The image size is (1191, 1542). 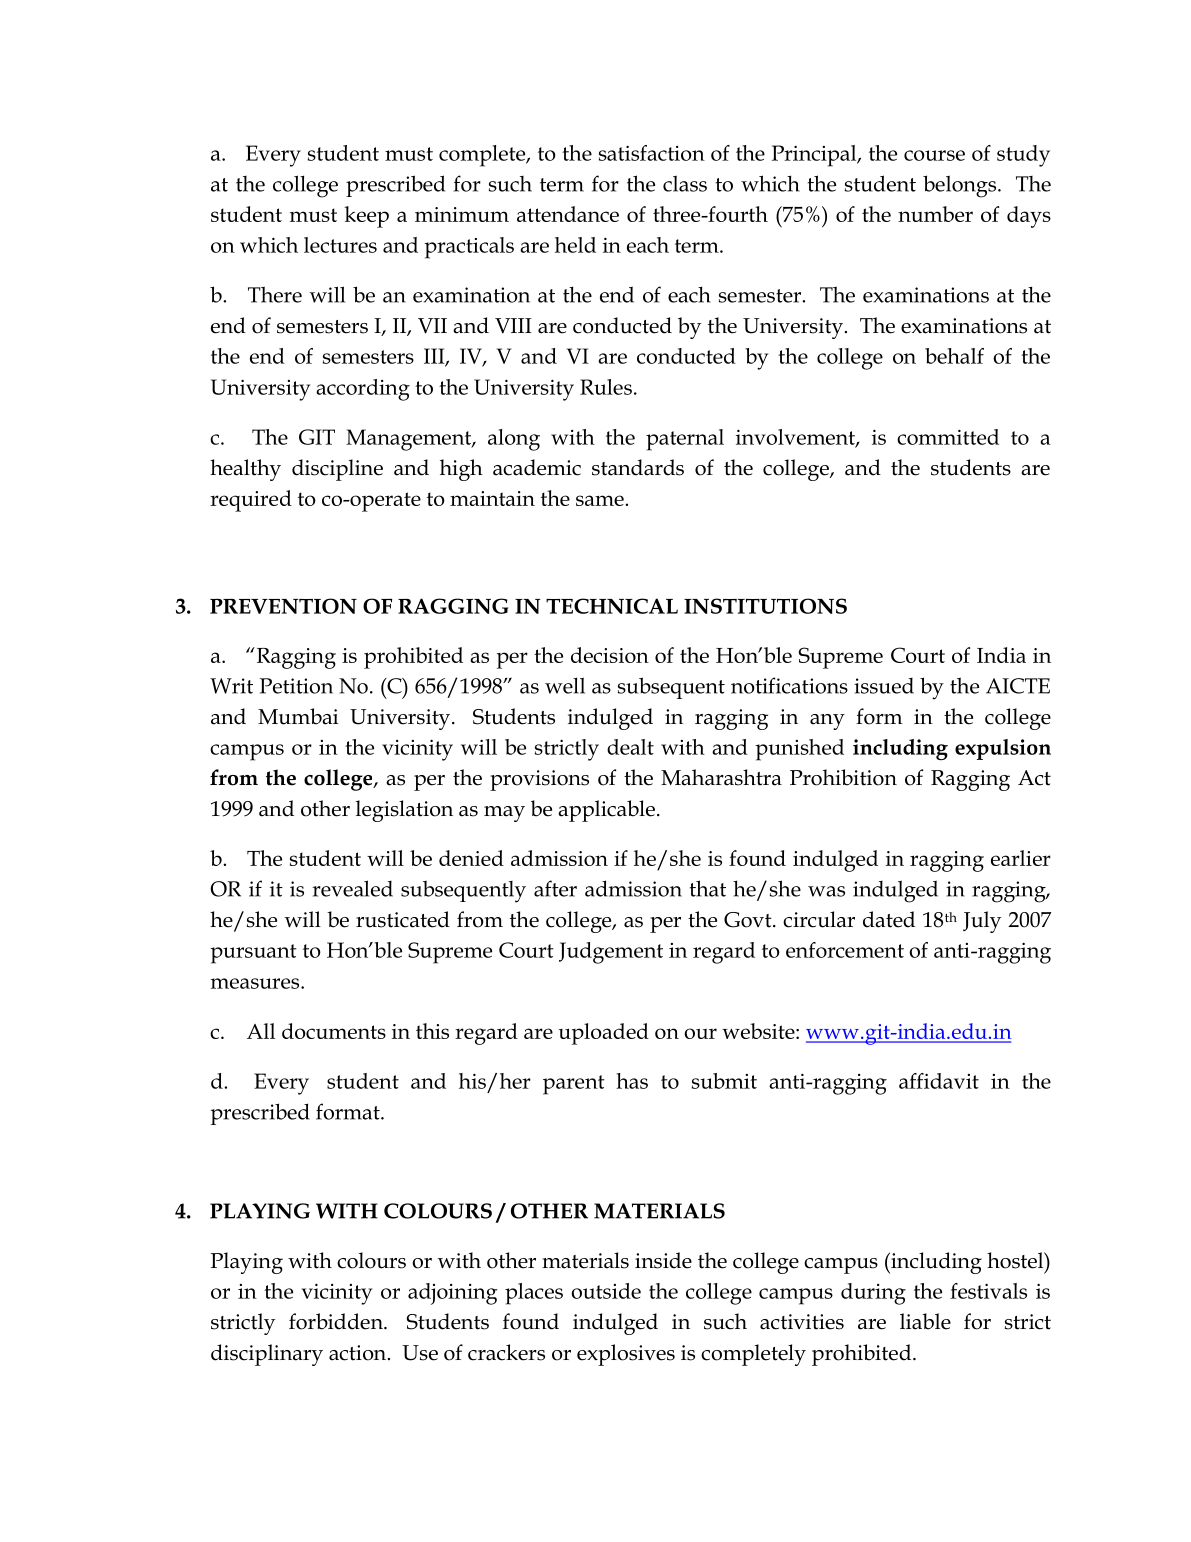 What do you see at coordinates (939, 1081) in the screenshot?
I see `affidavit` at bounding box center [939, 1081].
